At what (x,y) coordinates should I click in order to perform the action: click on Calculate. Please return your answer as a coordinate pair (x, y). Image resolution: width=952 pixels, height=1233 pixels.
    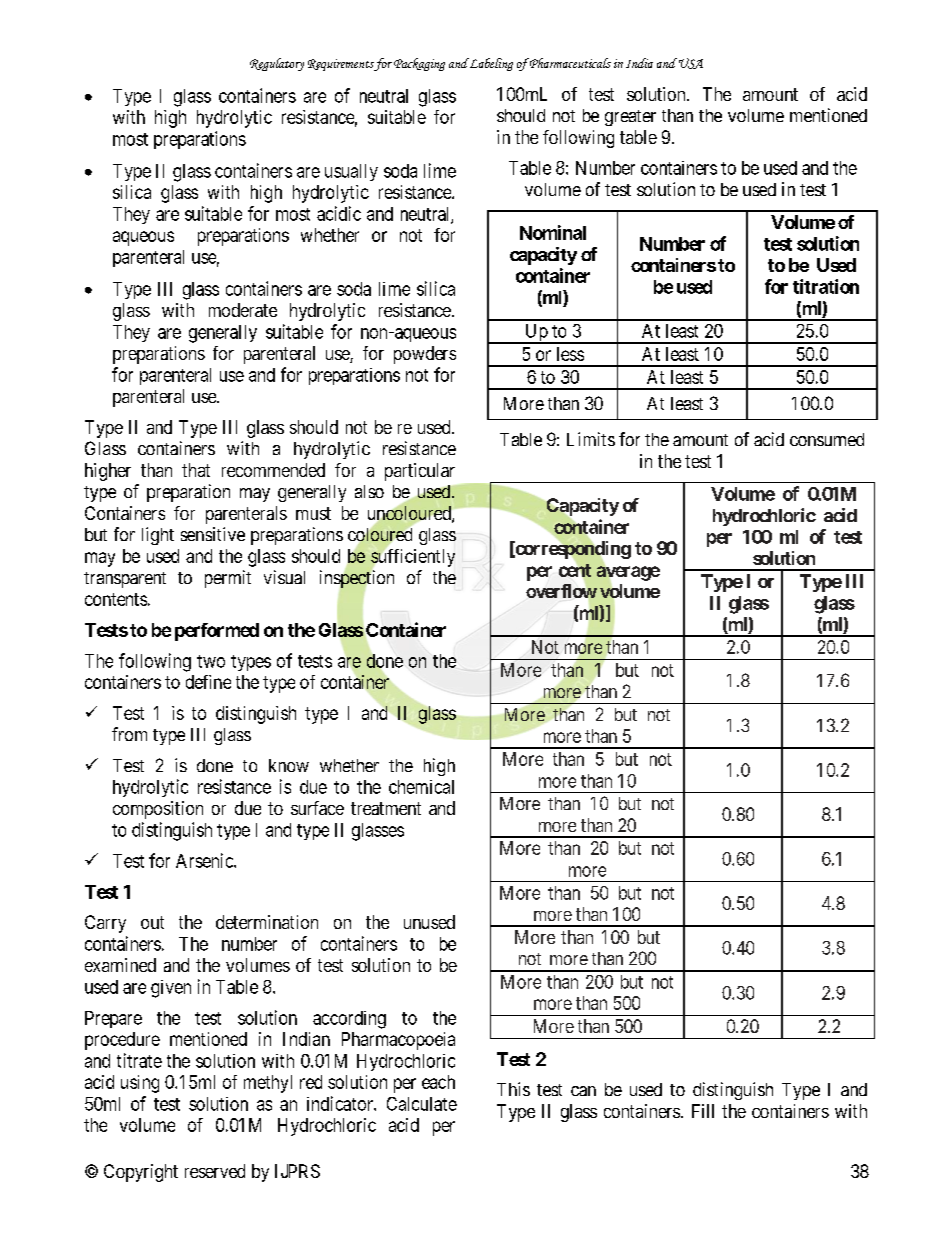
    Looking at the image, I should click on (422, 1104).
